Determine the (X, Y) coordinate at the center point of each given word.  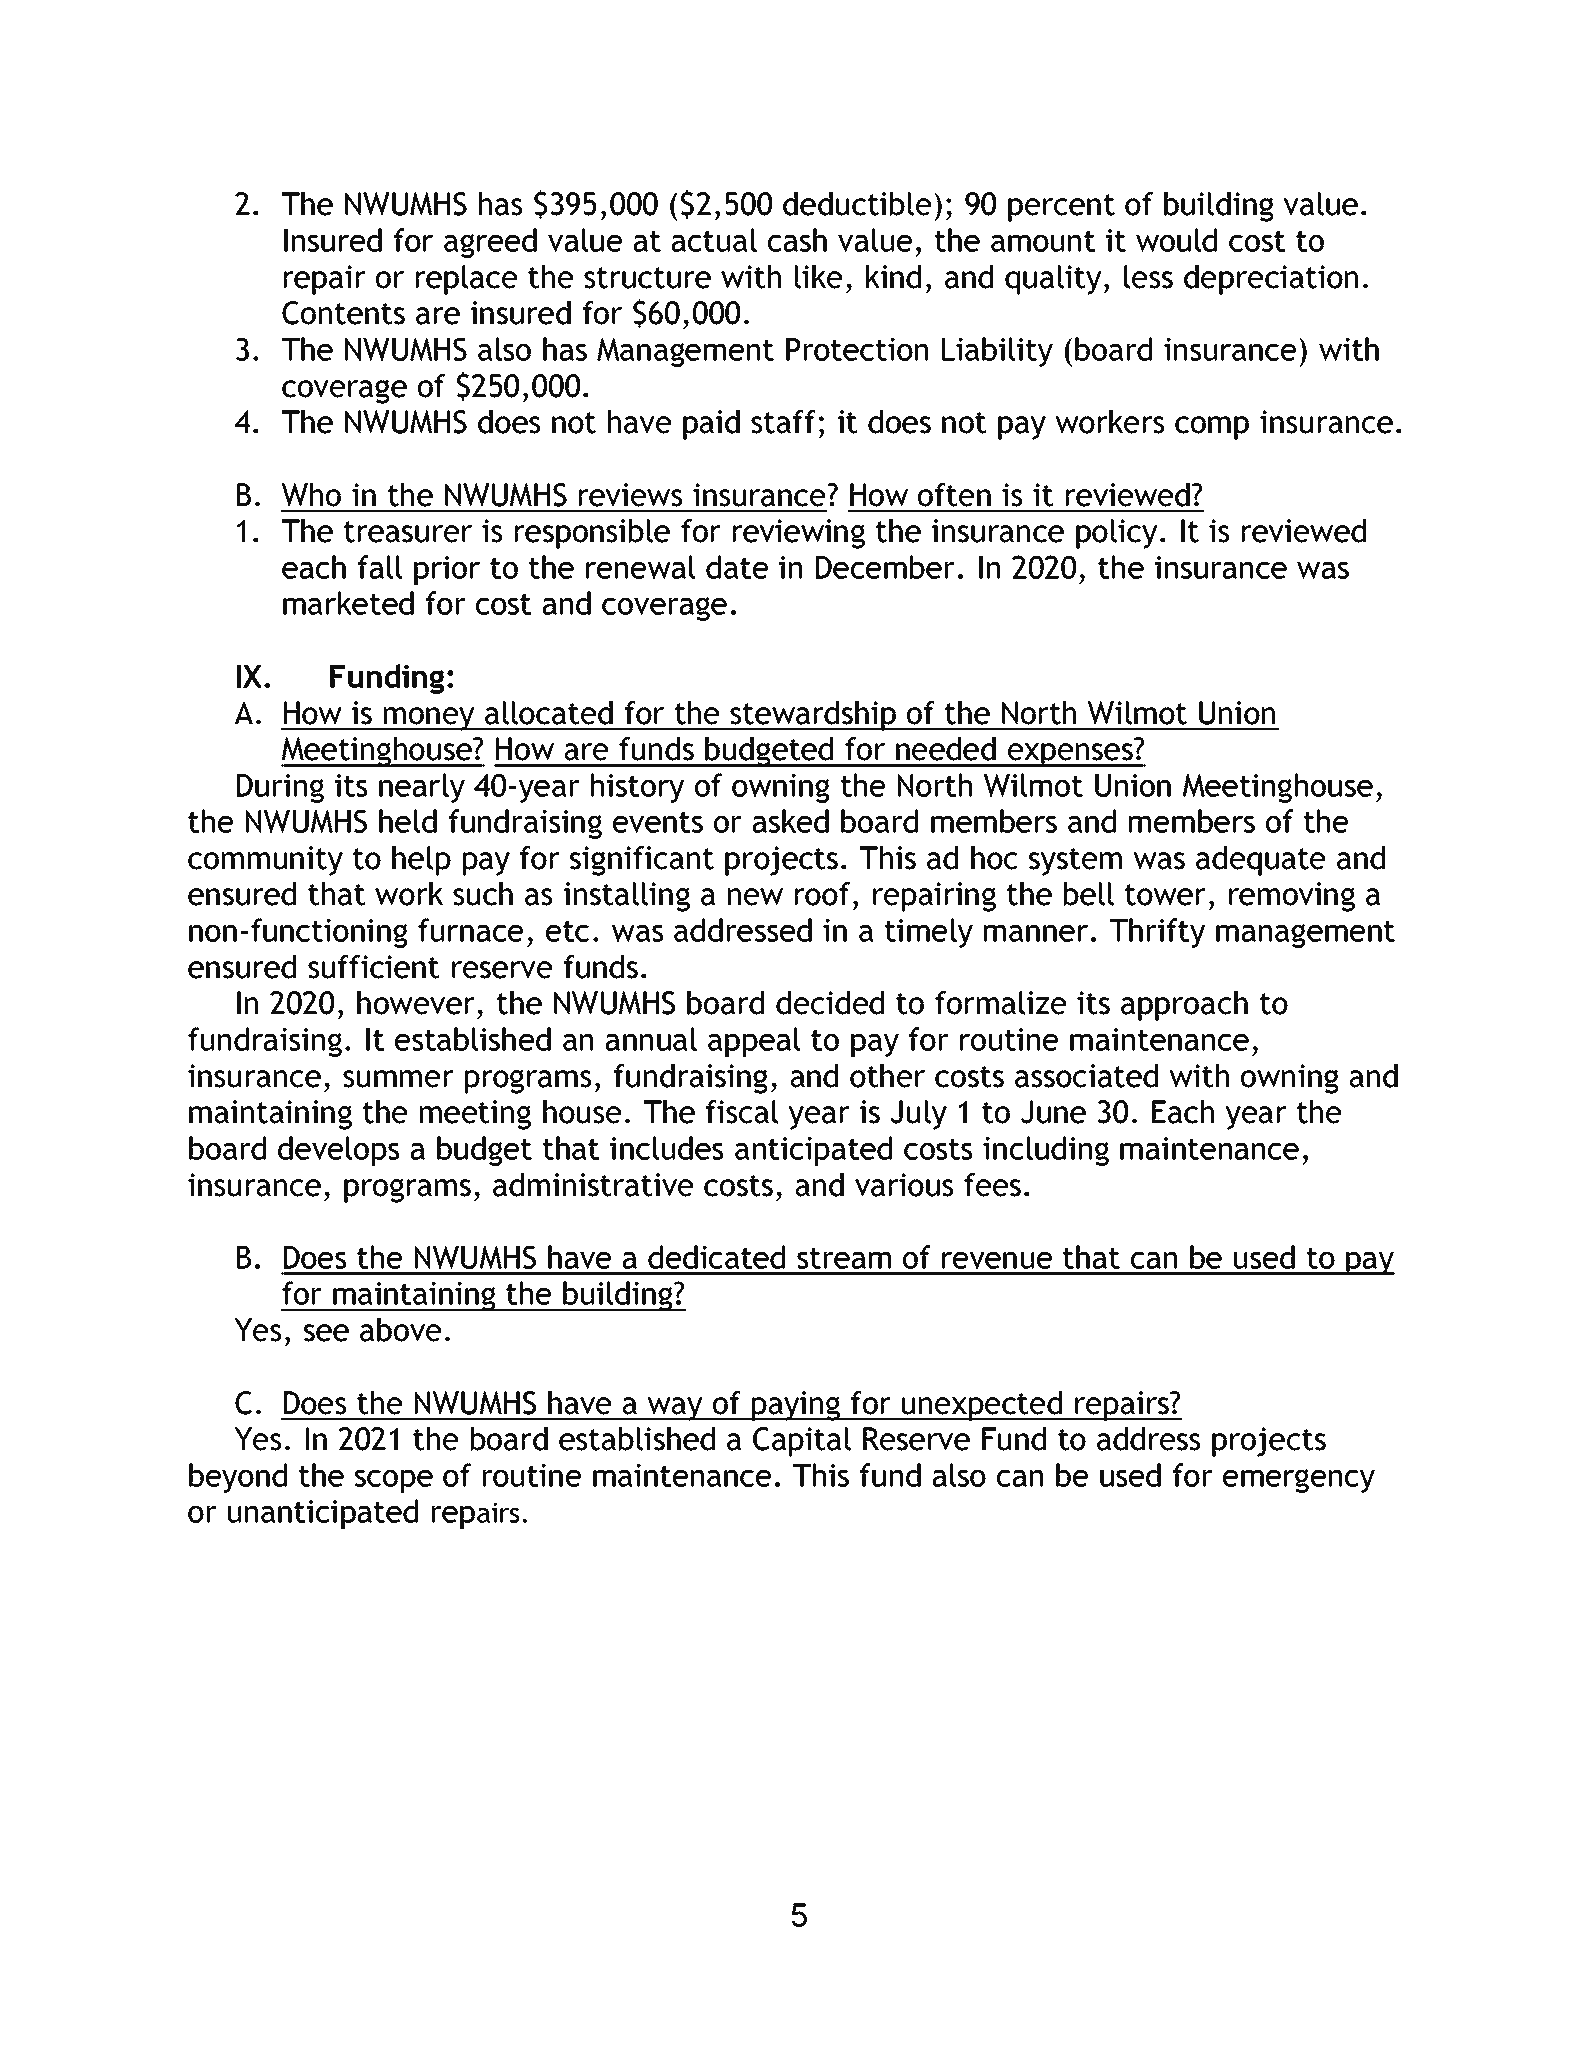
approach (1184, 1006)
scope (394, 1481)
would (1176, 240)
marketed (348, 603)
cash (797, 240)
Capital (802, 1442)
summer (398, 1079)
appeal (754, 1042)
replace (466, 280)
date (737, 567)
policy (1116, 534)
